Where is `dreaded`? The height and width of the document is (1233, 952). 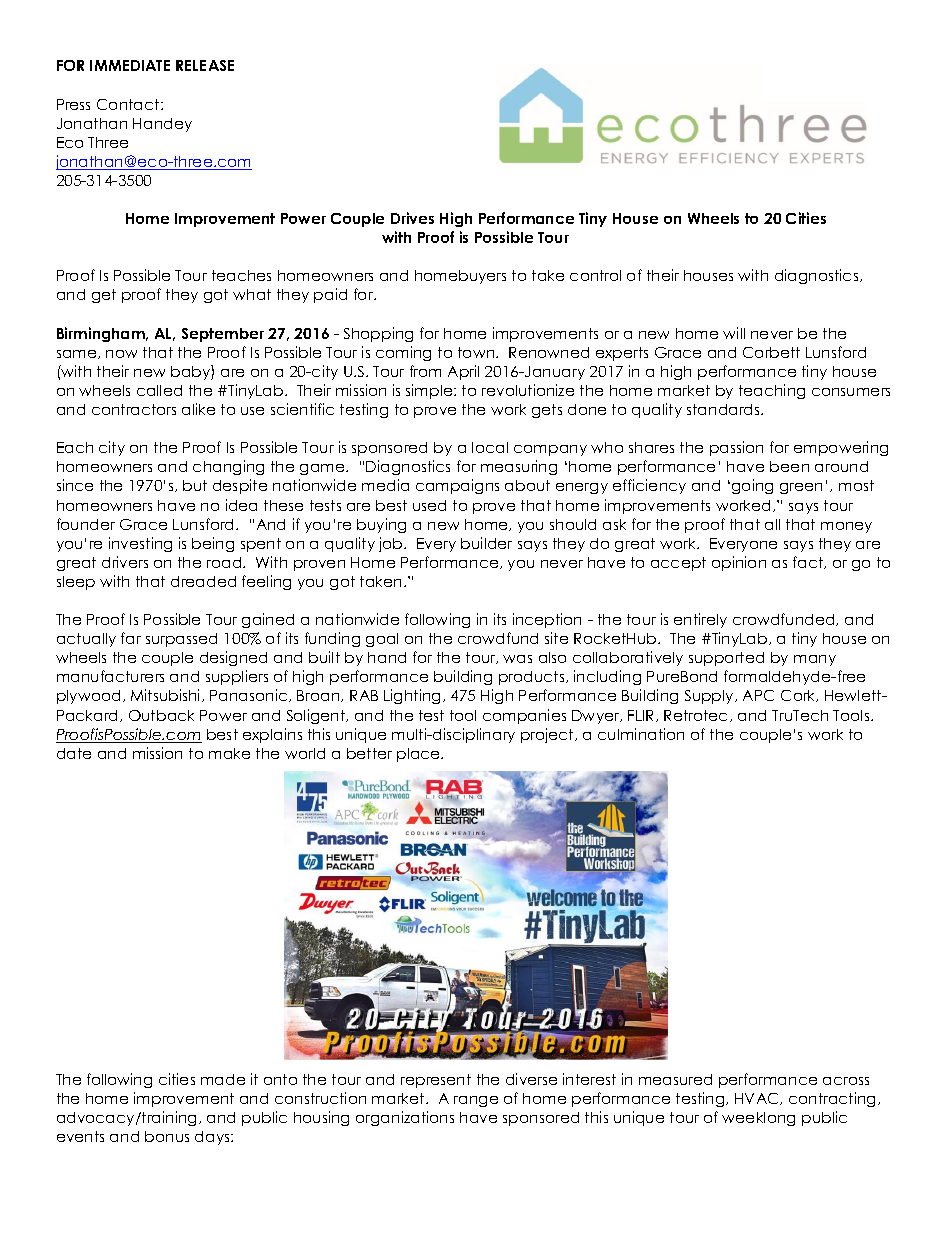 dreaded is located at coordinates (203, 581).
